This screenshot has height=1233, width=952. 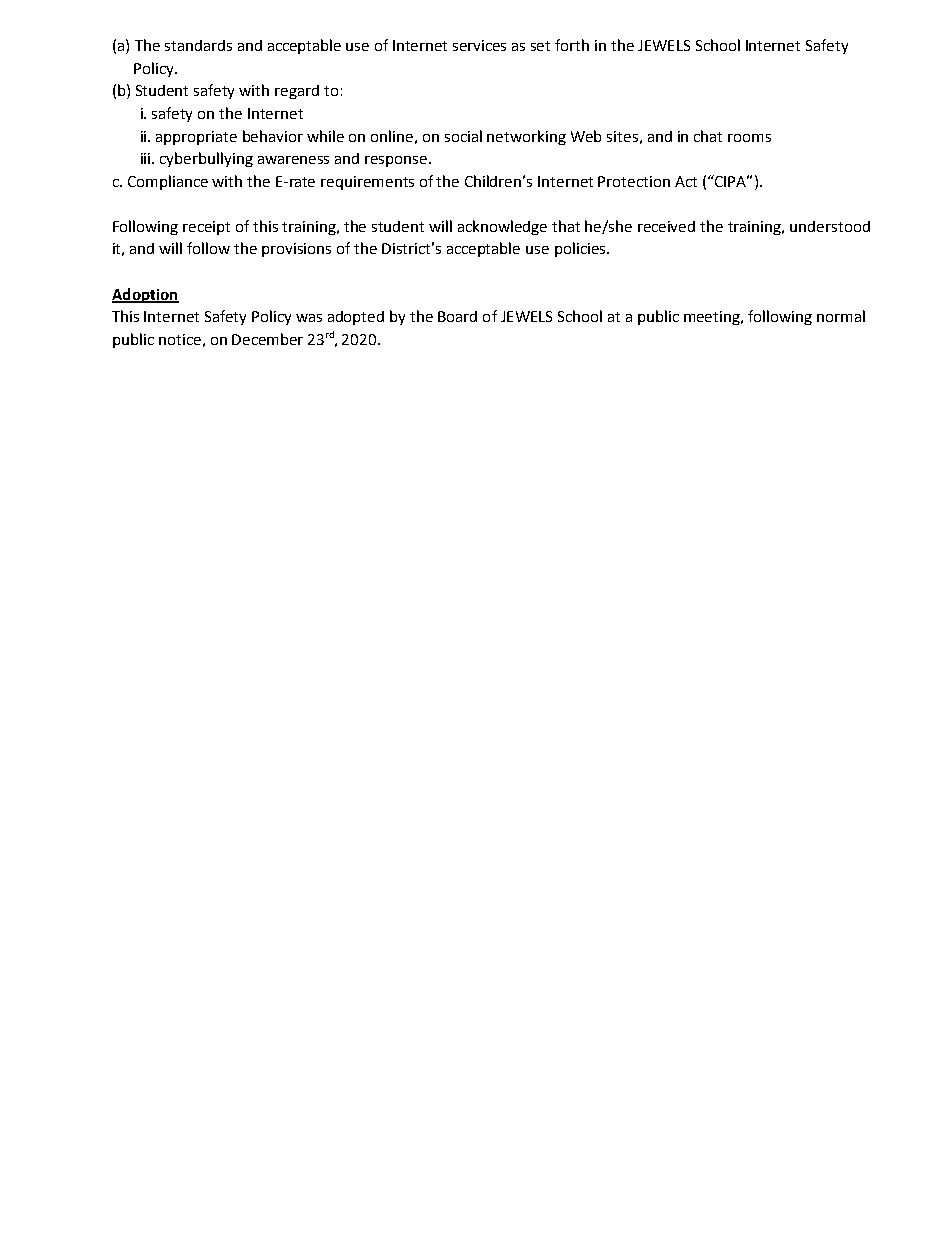 What do you see at coordinates (526, 137) in the screenshot?
I see `networking` at bounding box center [526, 137].
